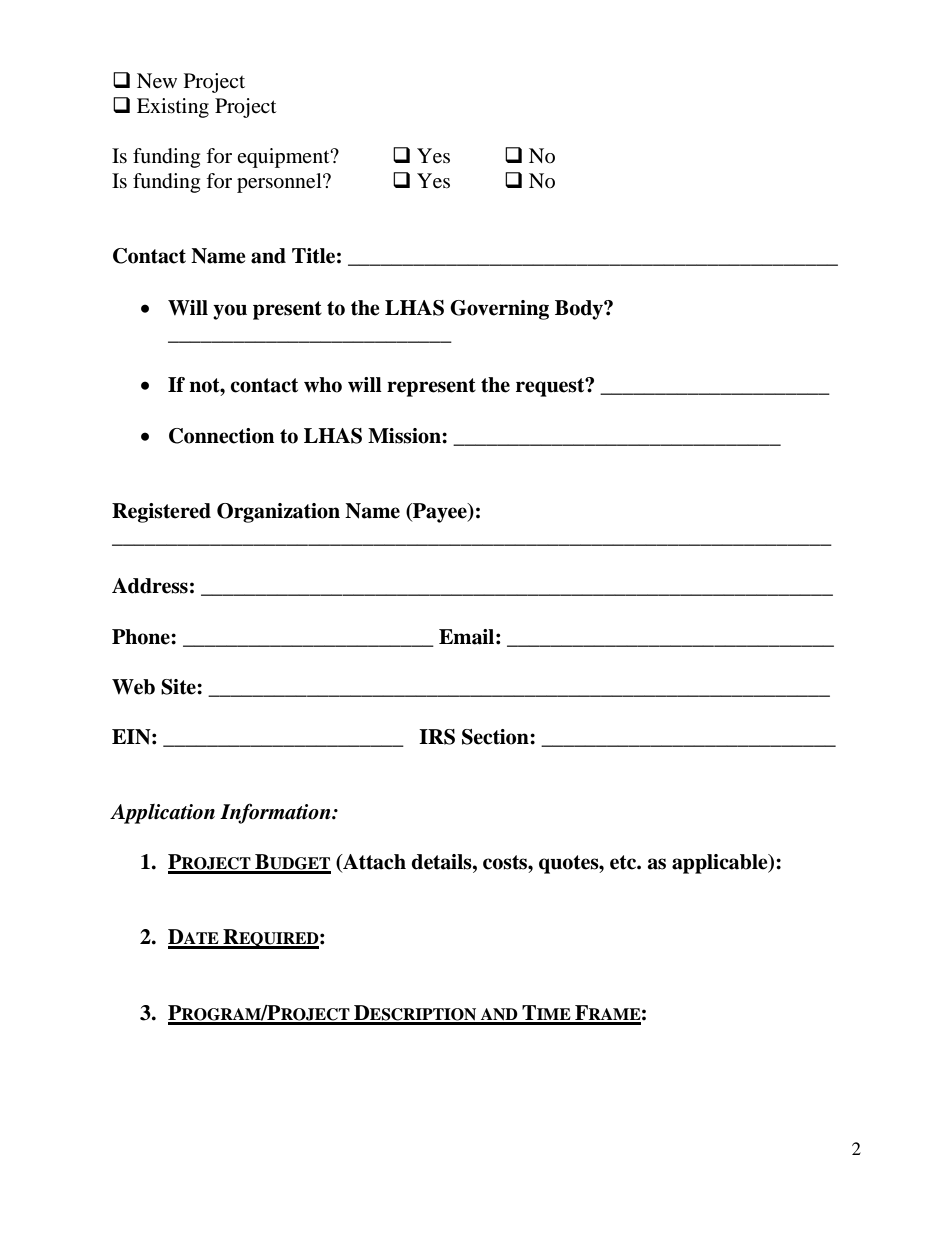  I want to click on New, so click(157, 81).
